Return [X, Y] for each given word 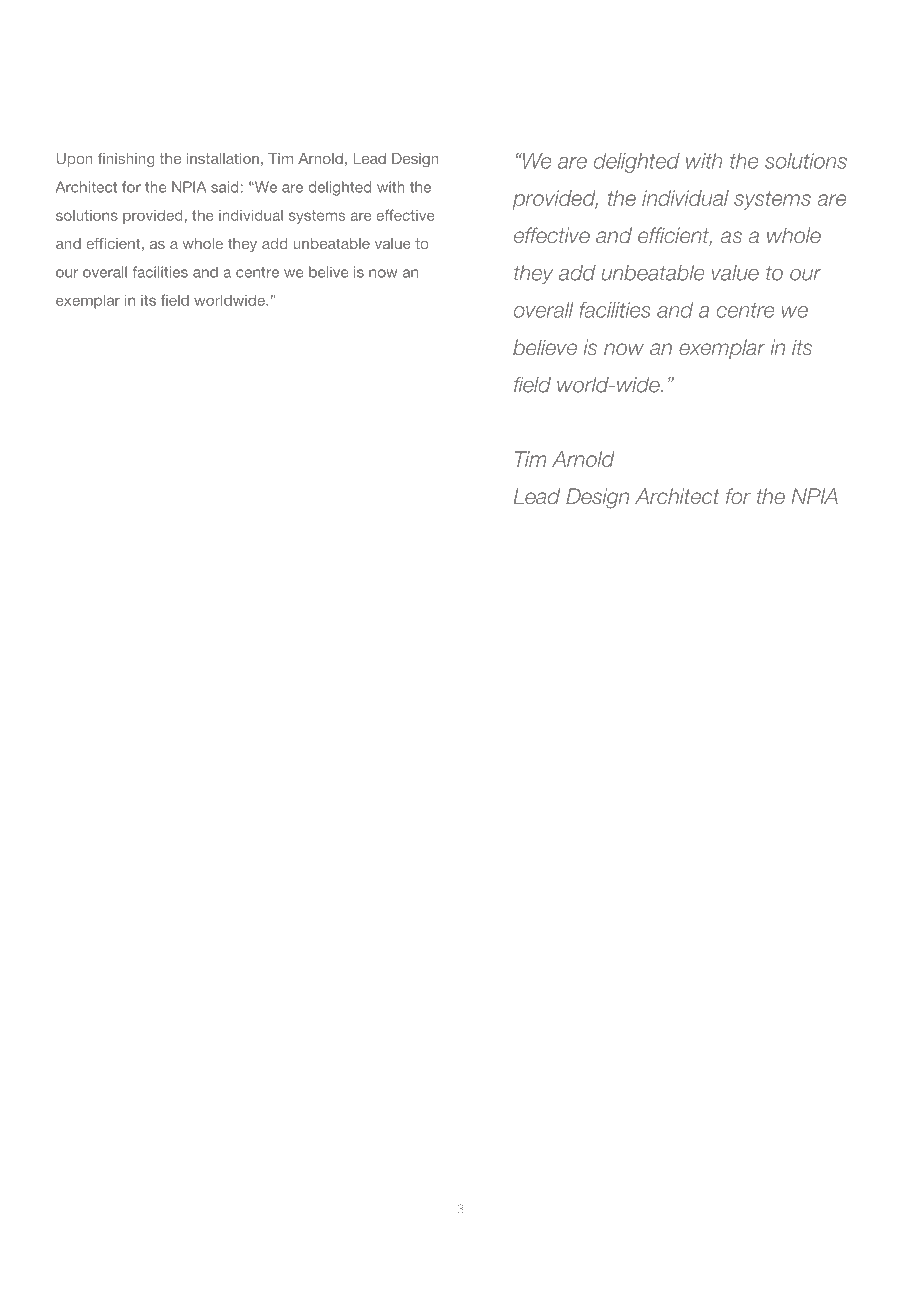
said [225, 187]
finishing [126, 160]
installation [223, 158]
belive [329, 272]
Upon [75, 160]
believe [545, 347]
